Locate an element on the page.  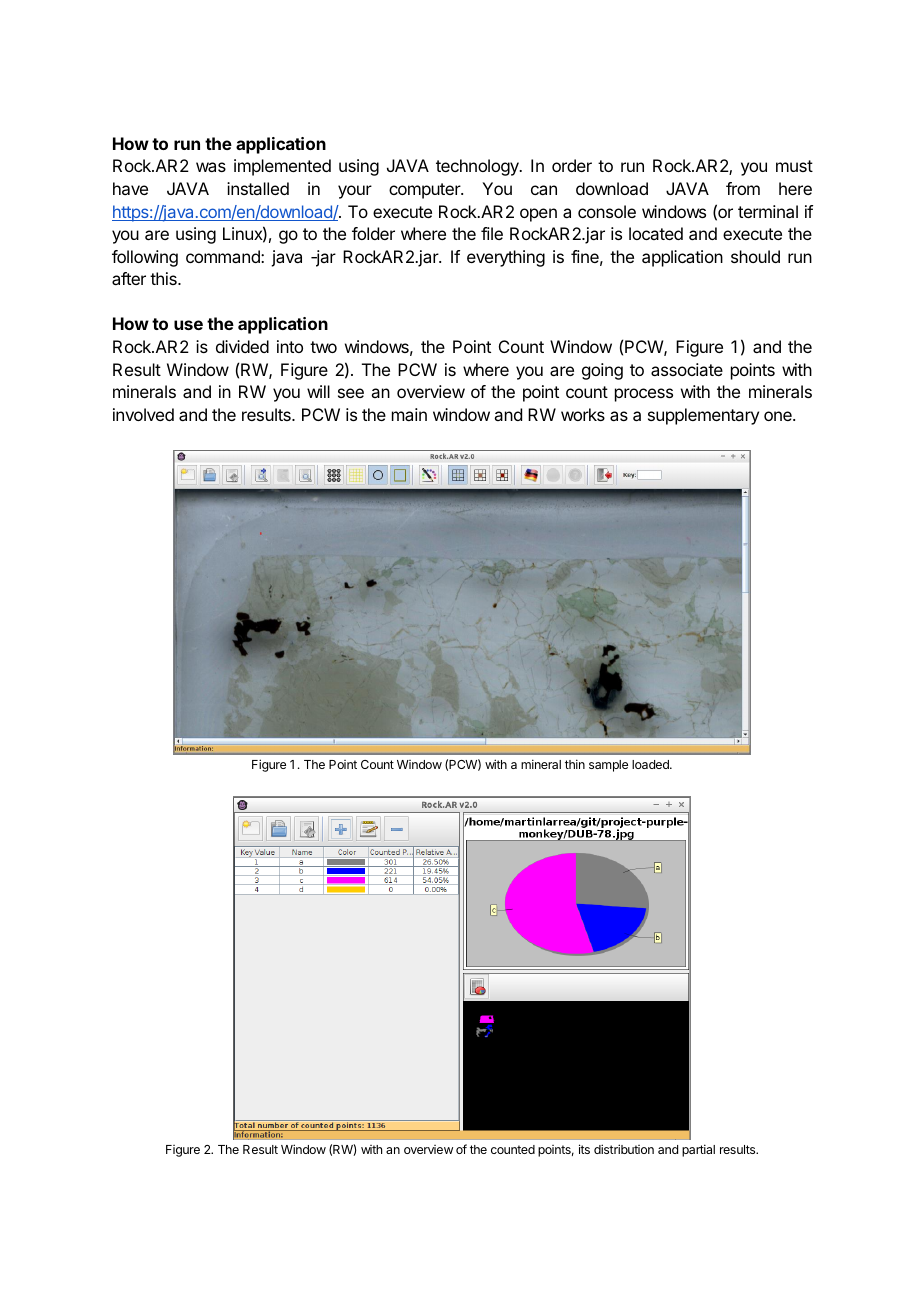
involved is located at coordinates (143, 414).
